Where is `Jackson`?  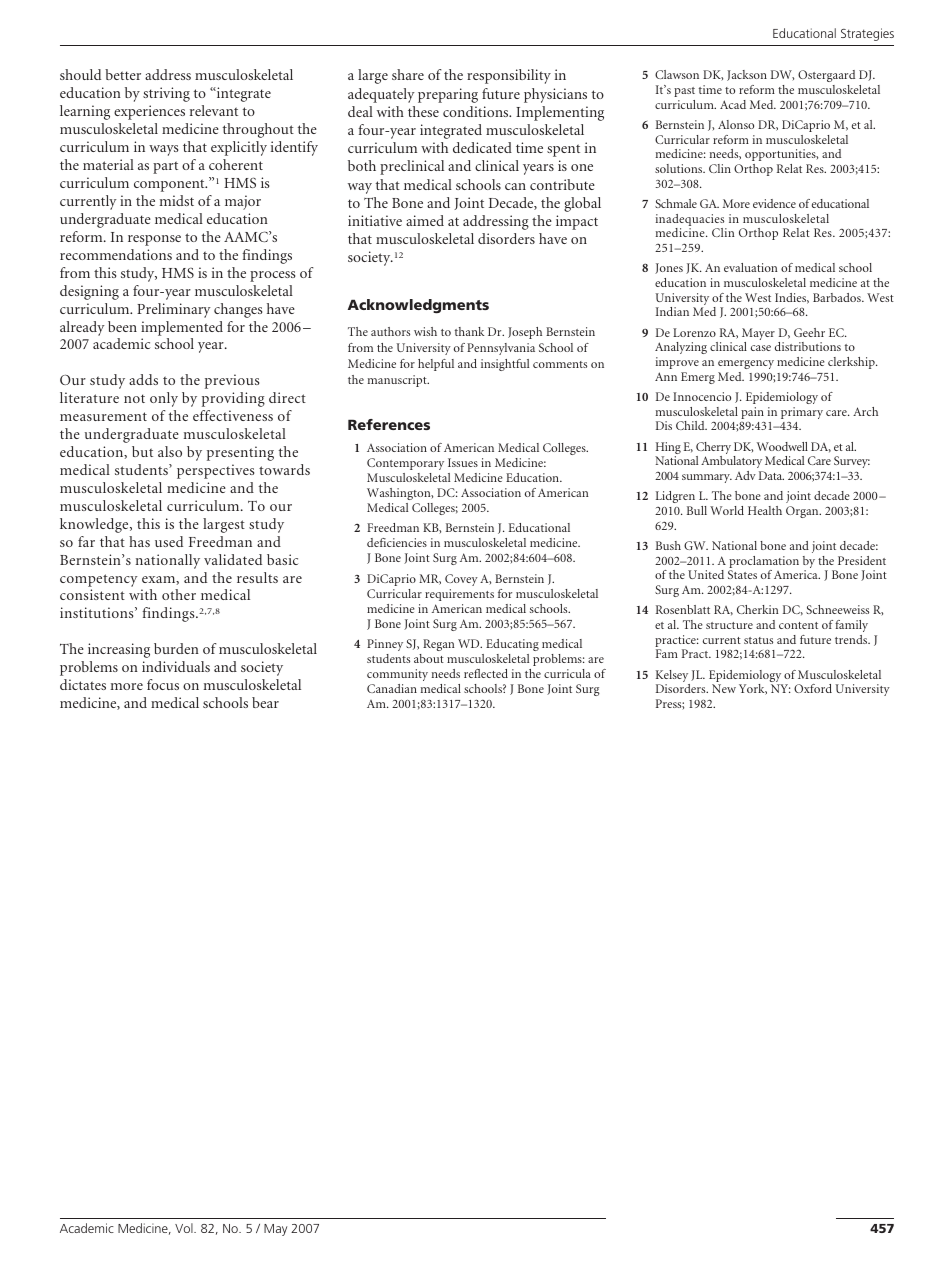
Jackson is located at coordinates (747, 75).
